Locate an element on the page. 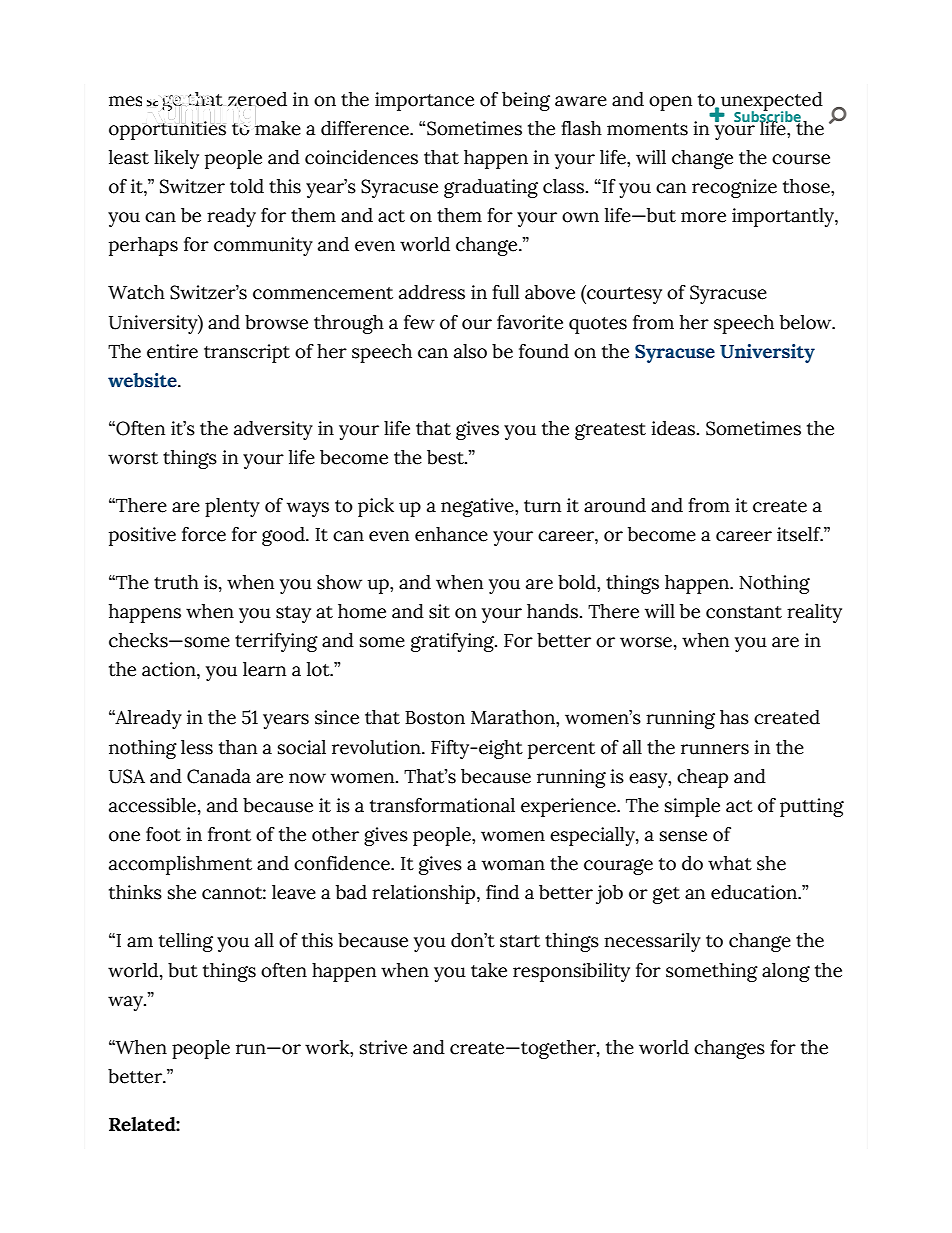 The image size is (952, 1233). enhance is located at coordinates (451, 534).
